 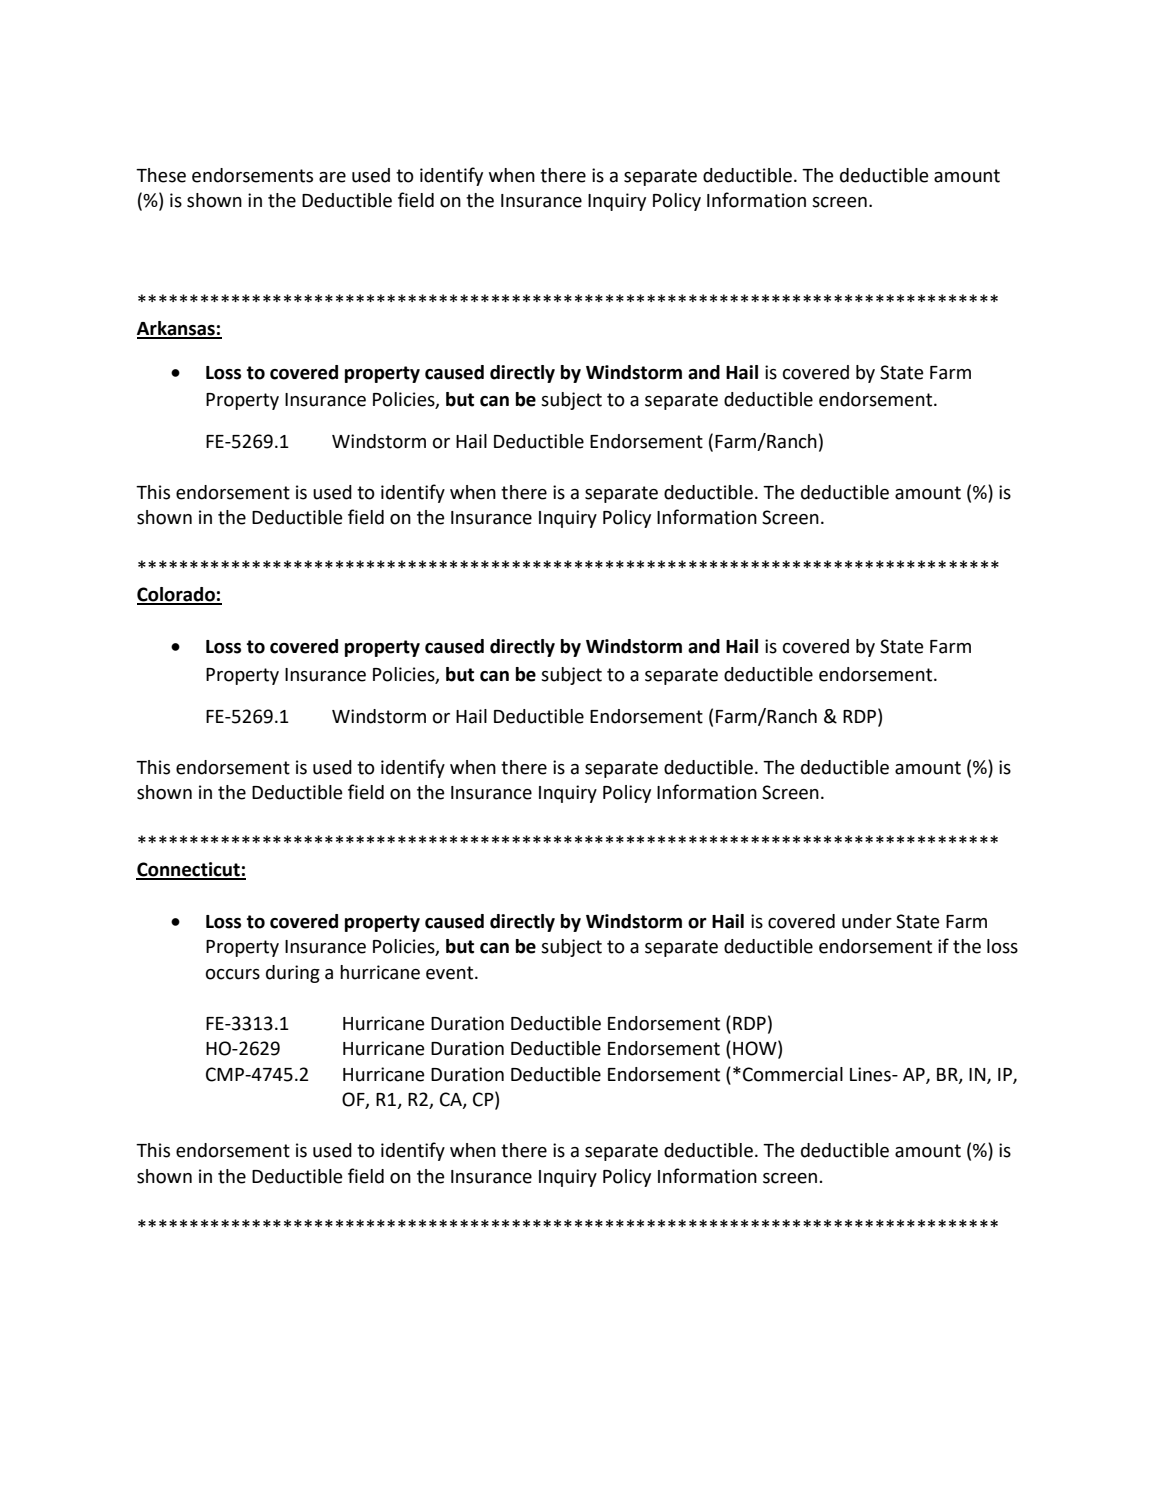 What do you see at coordinates (293, 974) in the document?
I see `during` at bounding box center [293, 974].
